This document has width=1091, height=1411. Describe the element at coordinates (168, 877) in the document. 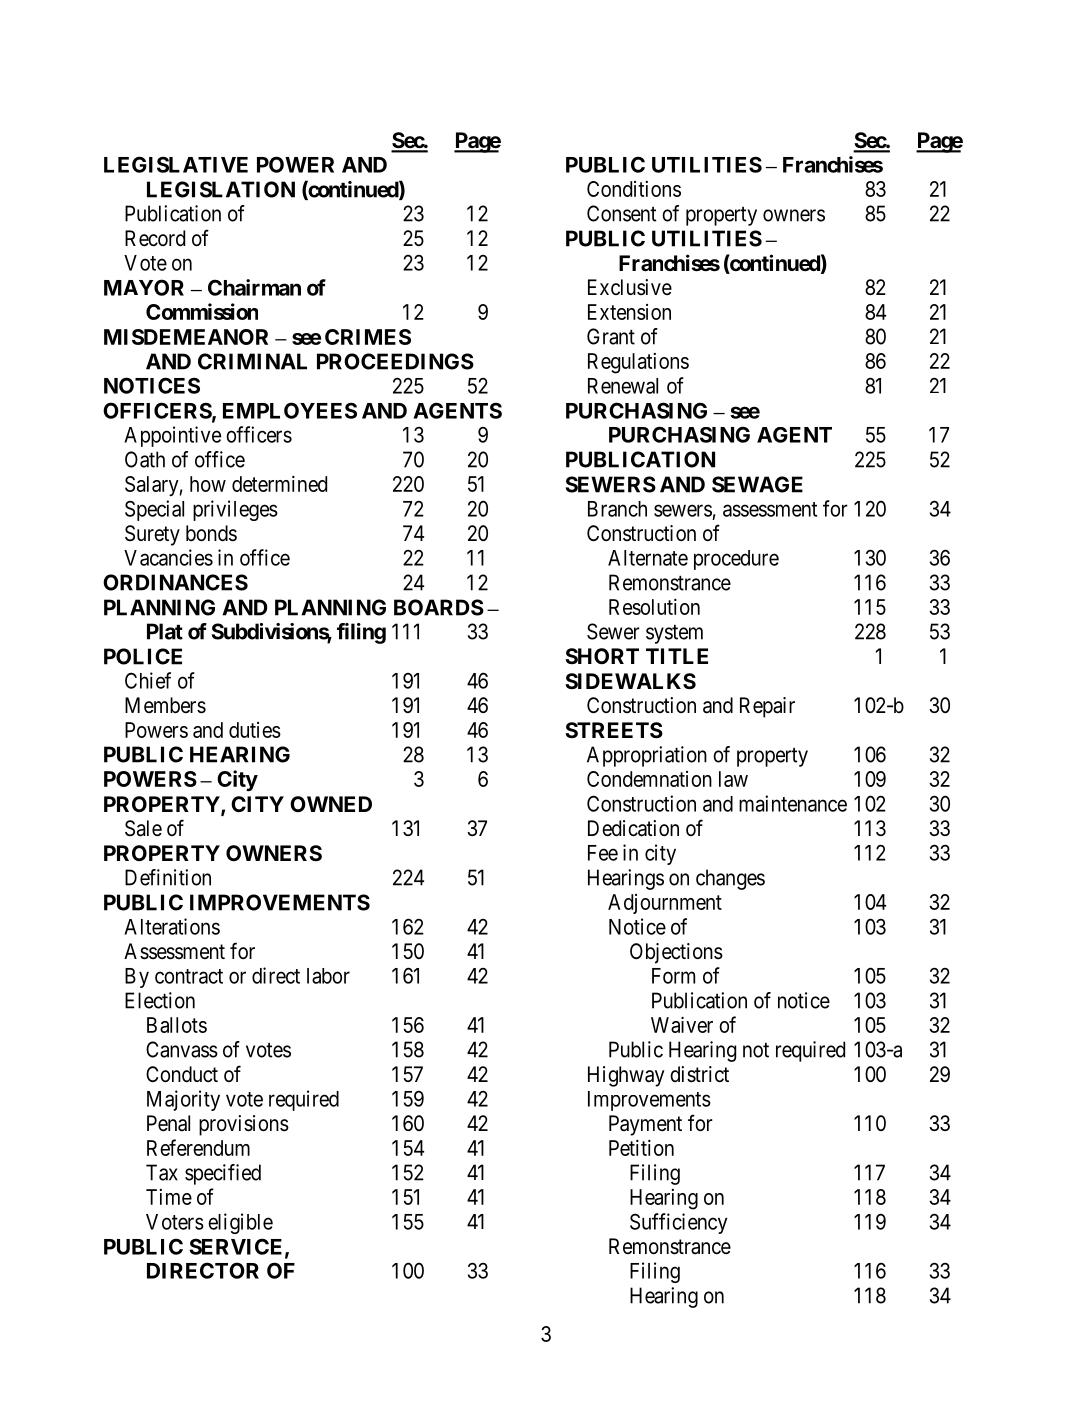

I see `Definition` at that location.
